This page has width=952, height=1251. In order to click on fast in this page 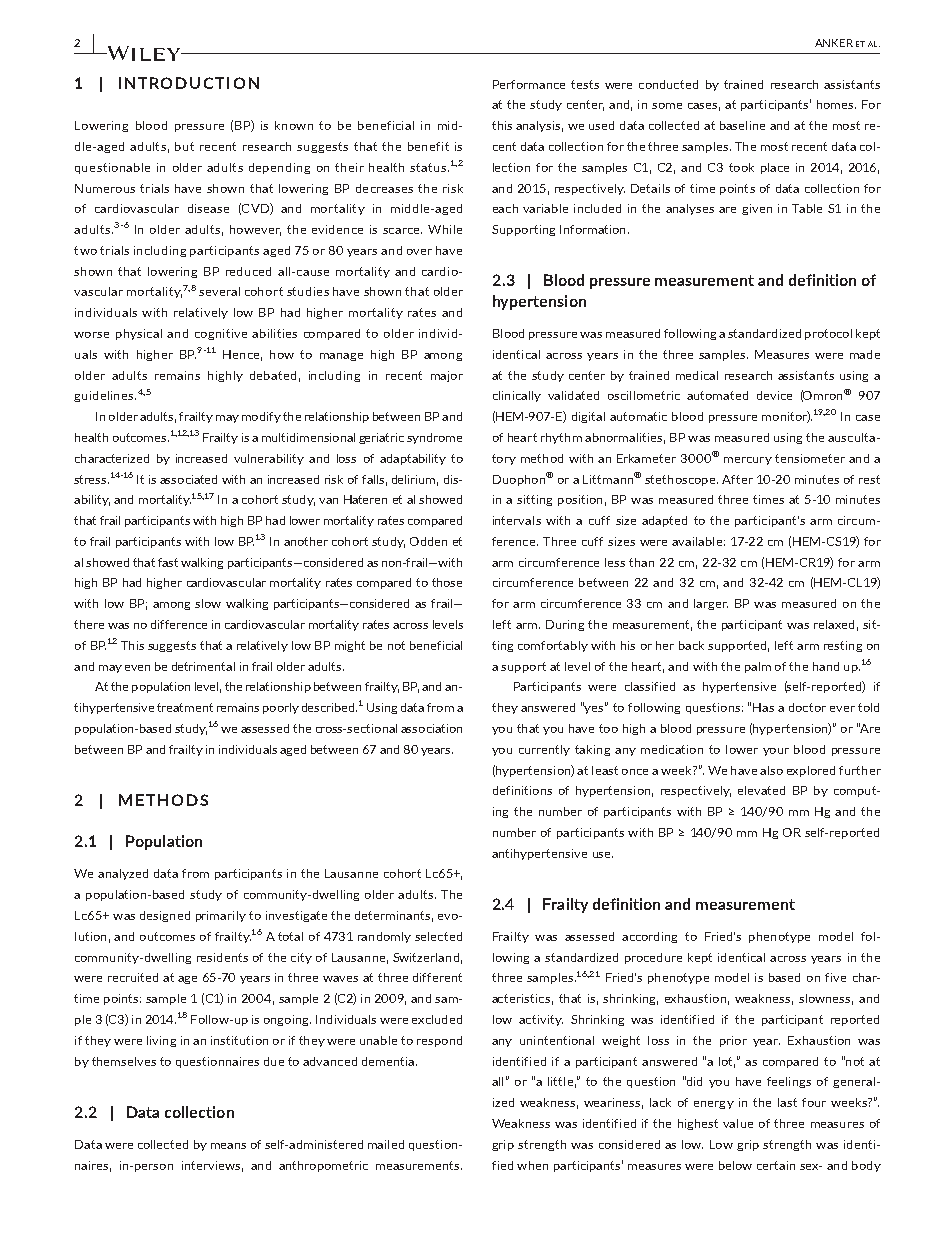, I will do `click(168, 562)`.
